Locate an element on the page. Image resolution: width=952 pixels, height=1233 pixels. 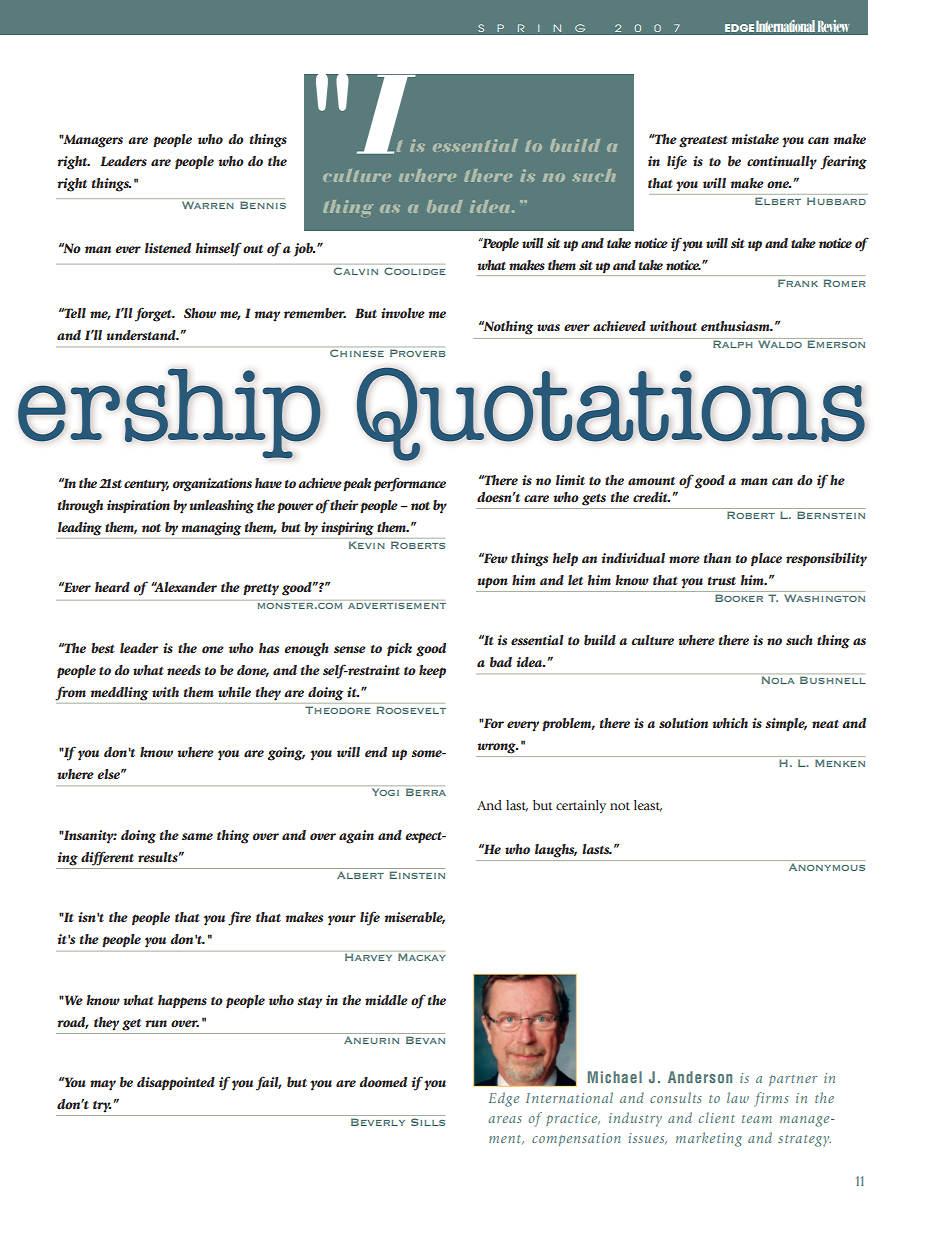
upon is located at coordinates (493, 582).
